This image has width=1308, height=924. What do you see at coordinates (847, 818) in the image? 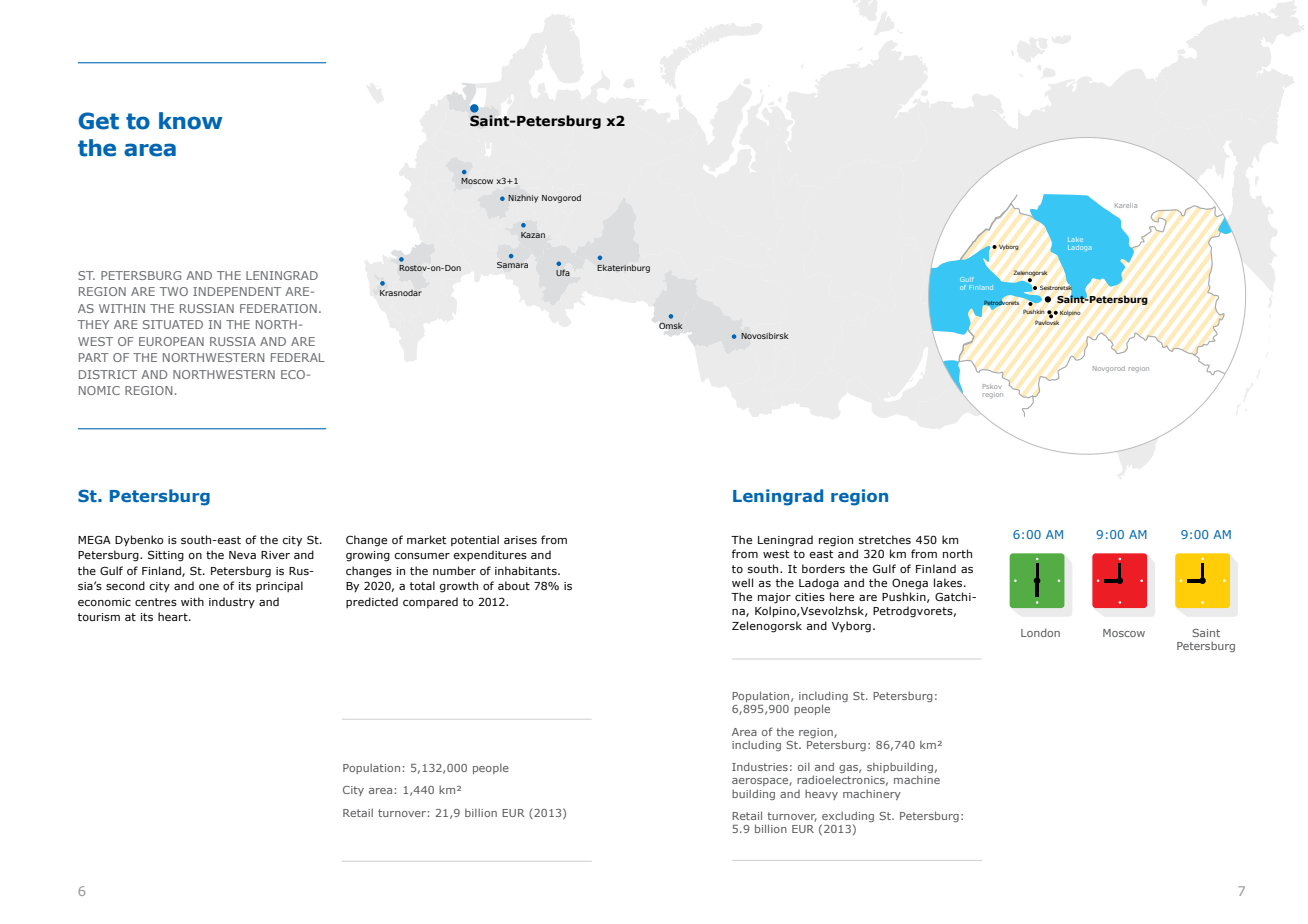
I see `excluding` at bounding box center [847, 818].
